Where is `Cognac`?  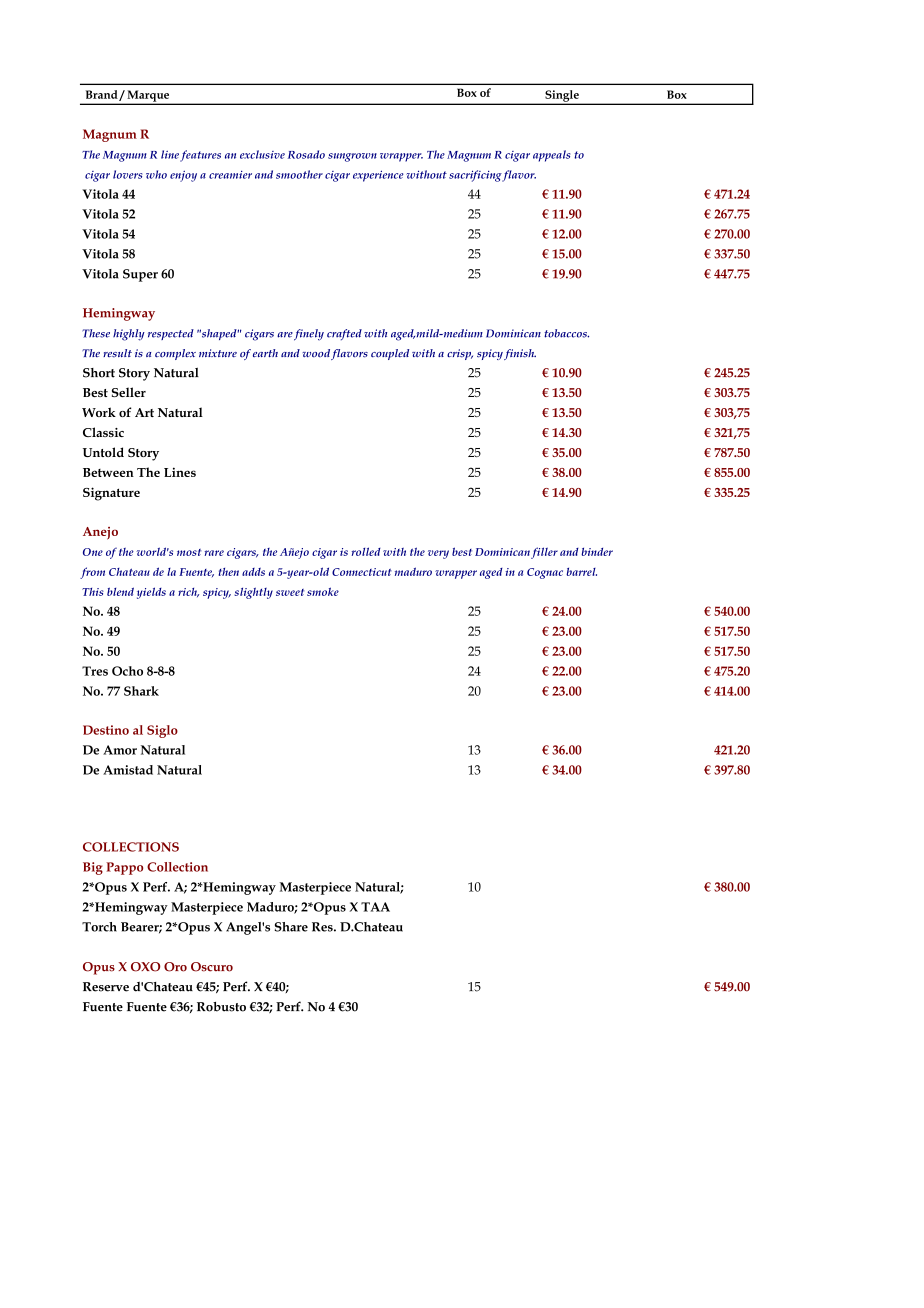
Cognac is located at coordinates (545, 573).
